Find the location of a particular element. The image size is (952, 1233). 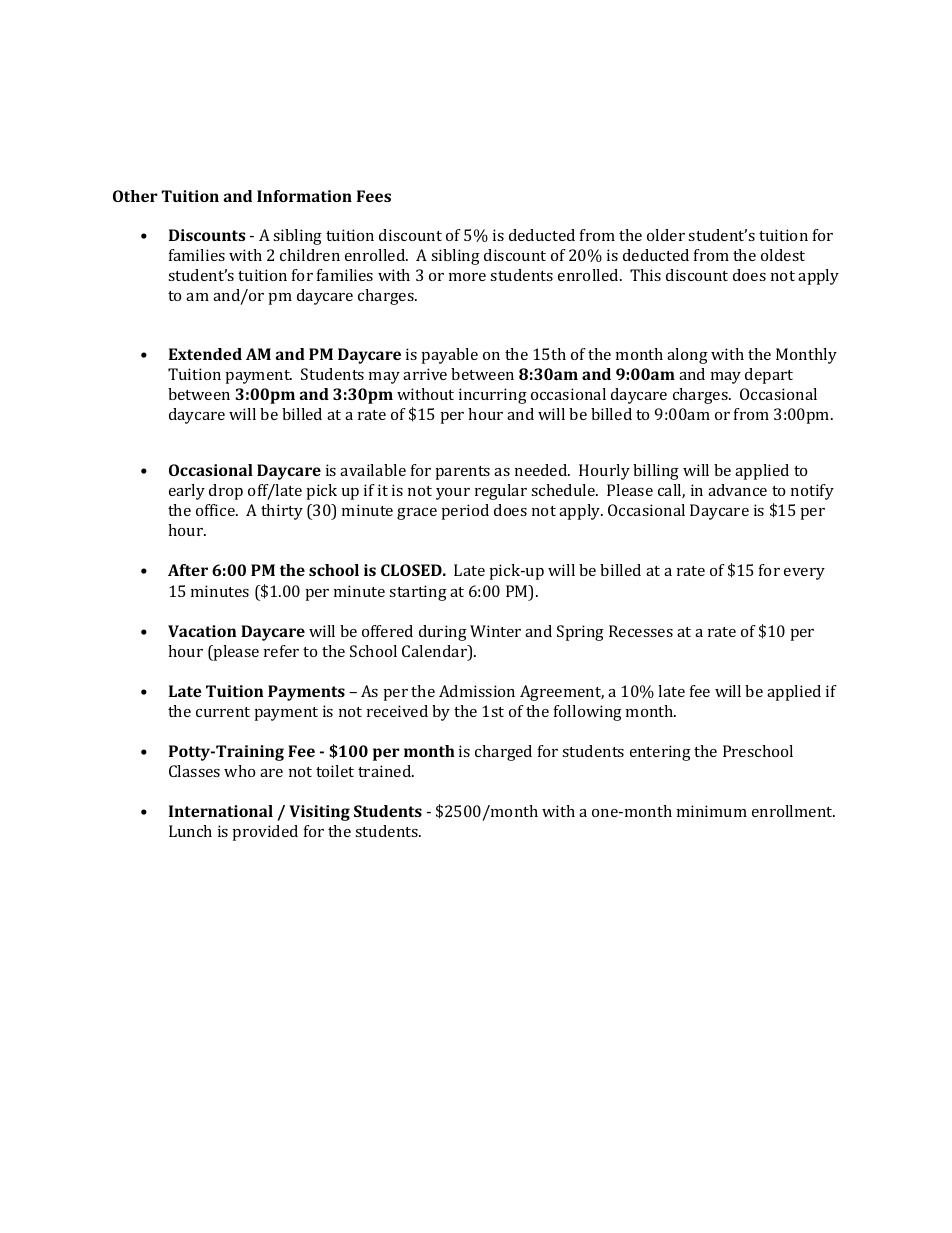

depart is located at coordinates (769, 376).
